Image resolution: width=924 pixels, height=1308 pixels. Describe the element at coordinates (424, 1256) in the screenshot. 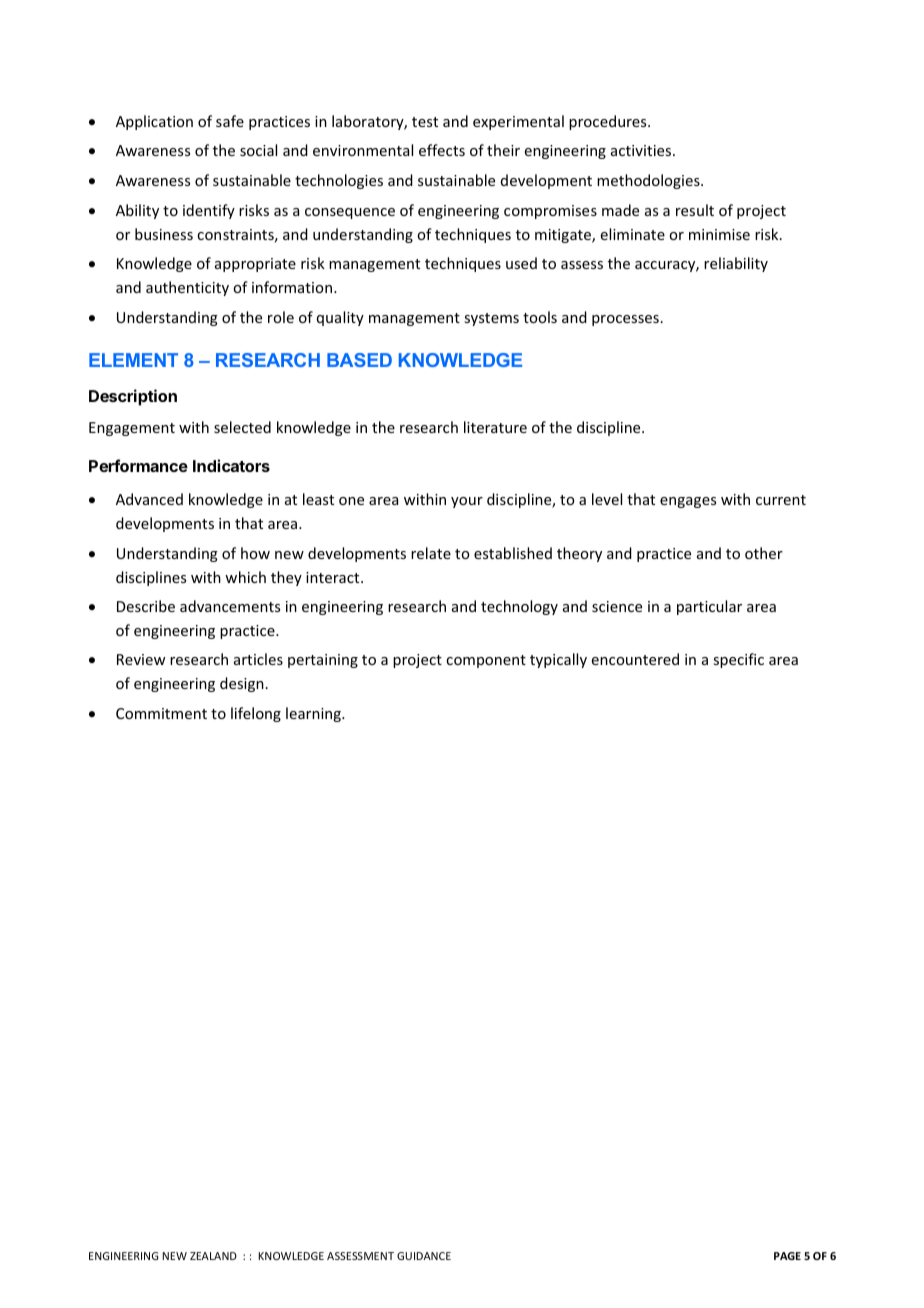

I see `GUIDANCE` at that location.
